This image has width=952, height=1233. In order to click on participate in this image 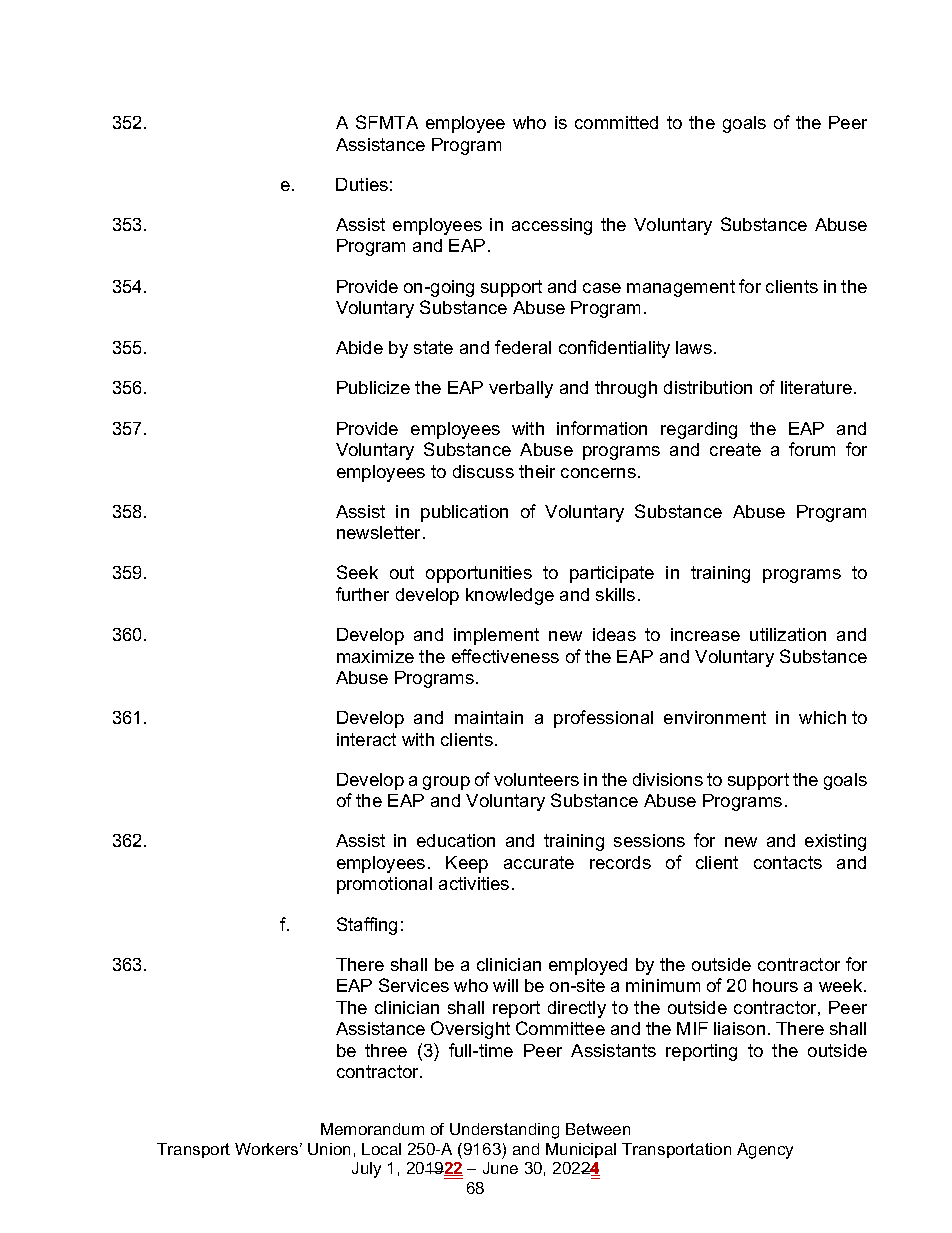, I will do `click(612, 574)`.
